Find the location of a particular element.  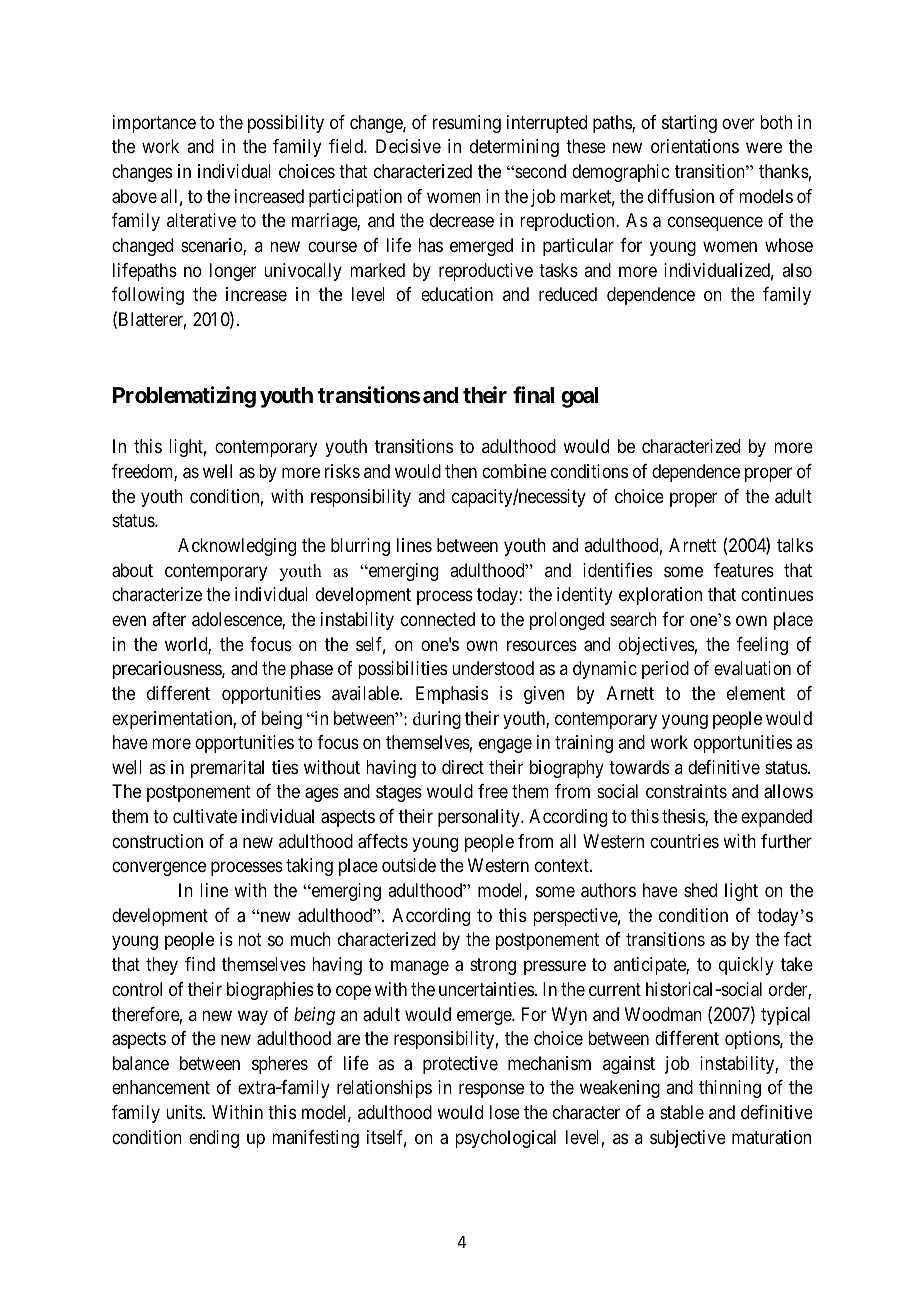

premarital is located at coordinates (227, 769).
